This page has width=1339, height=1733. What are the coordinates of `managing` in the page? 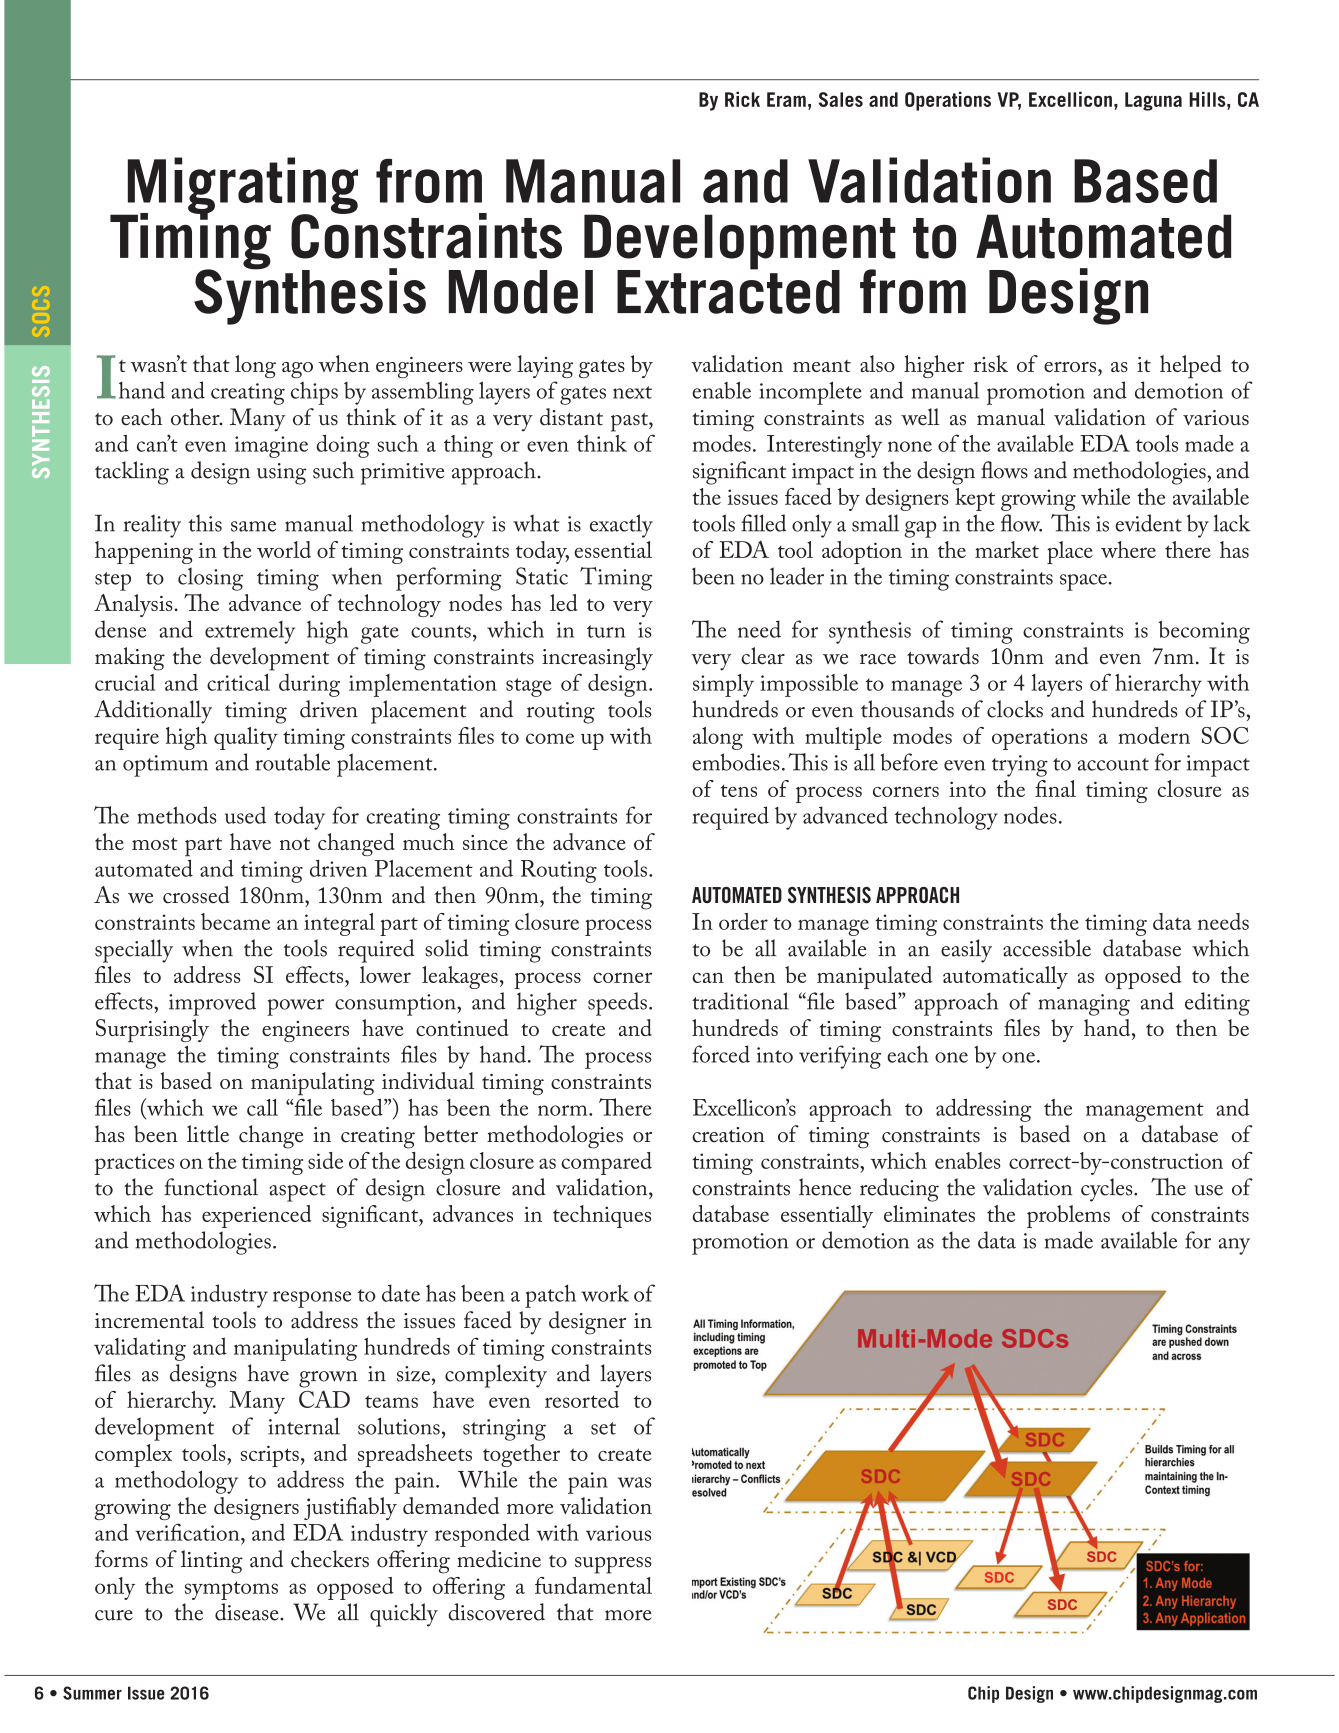 It's located at (1084, 1005).
